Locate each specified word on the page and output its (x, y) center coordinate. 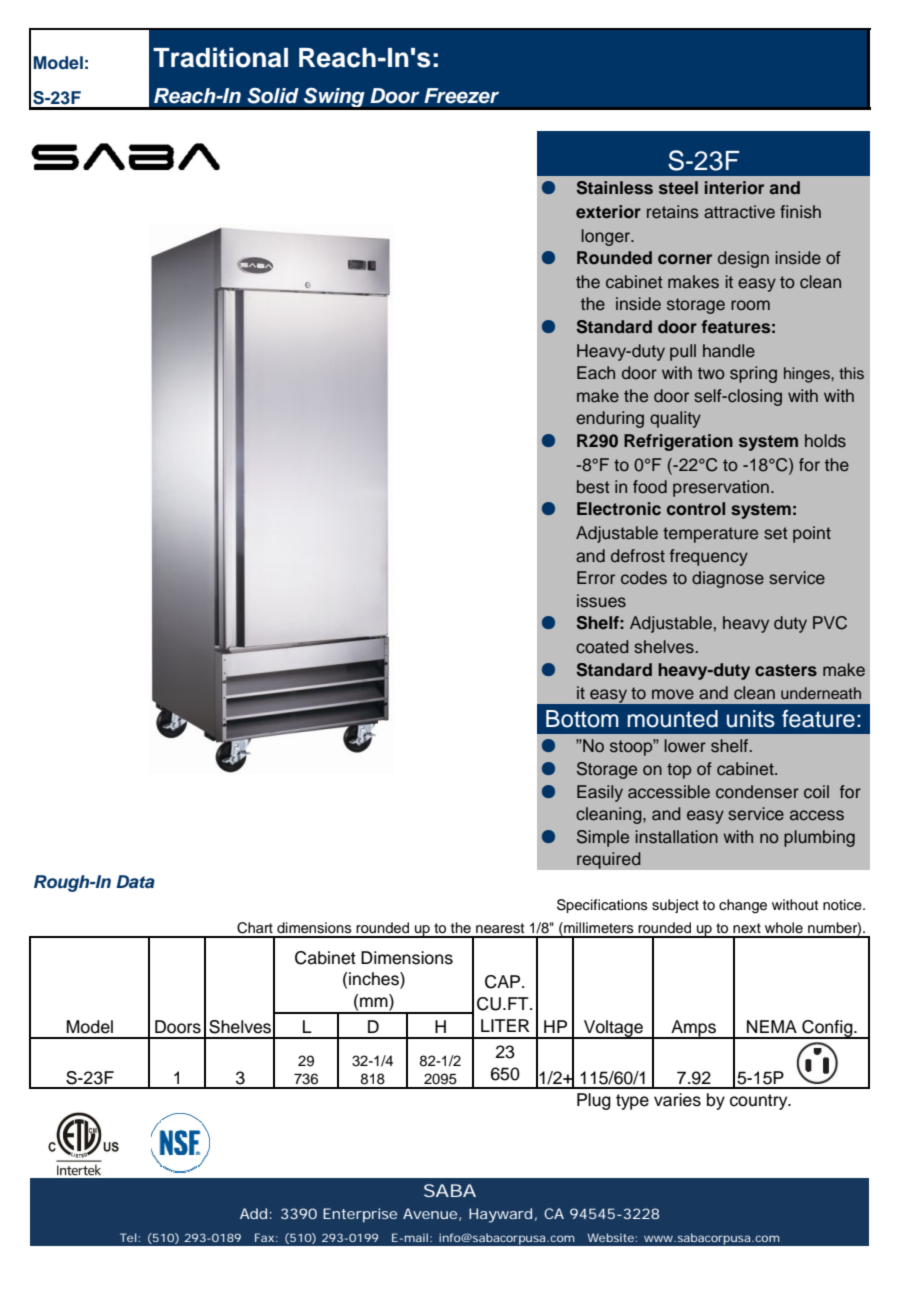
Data (135, 881)
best (593, 487)
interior (734, 187)
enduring (610, 419)
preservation (721, 488)
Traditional (220, 57)
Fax (264, 1237)
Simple (603, 838)
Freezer (461, 96)
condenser (757, 792)
